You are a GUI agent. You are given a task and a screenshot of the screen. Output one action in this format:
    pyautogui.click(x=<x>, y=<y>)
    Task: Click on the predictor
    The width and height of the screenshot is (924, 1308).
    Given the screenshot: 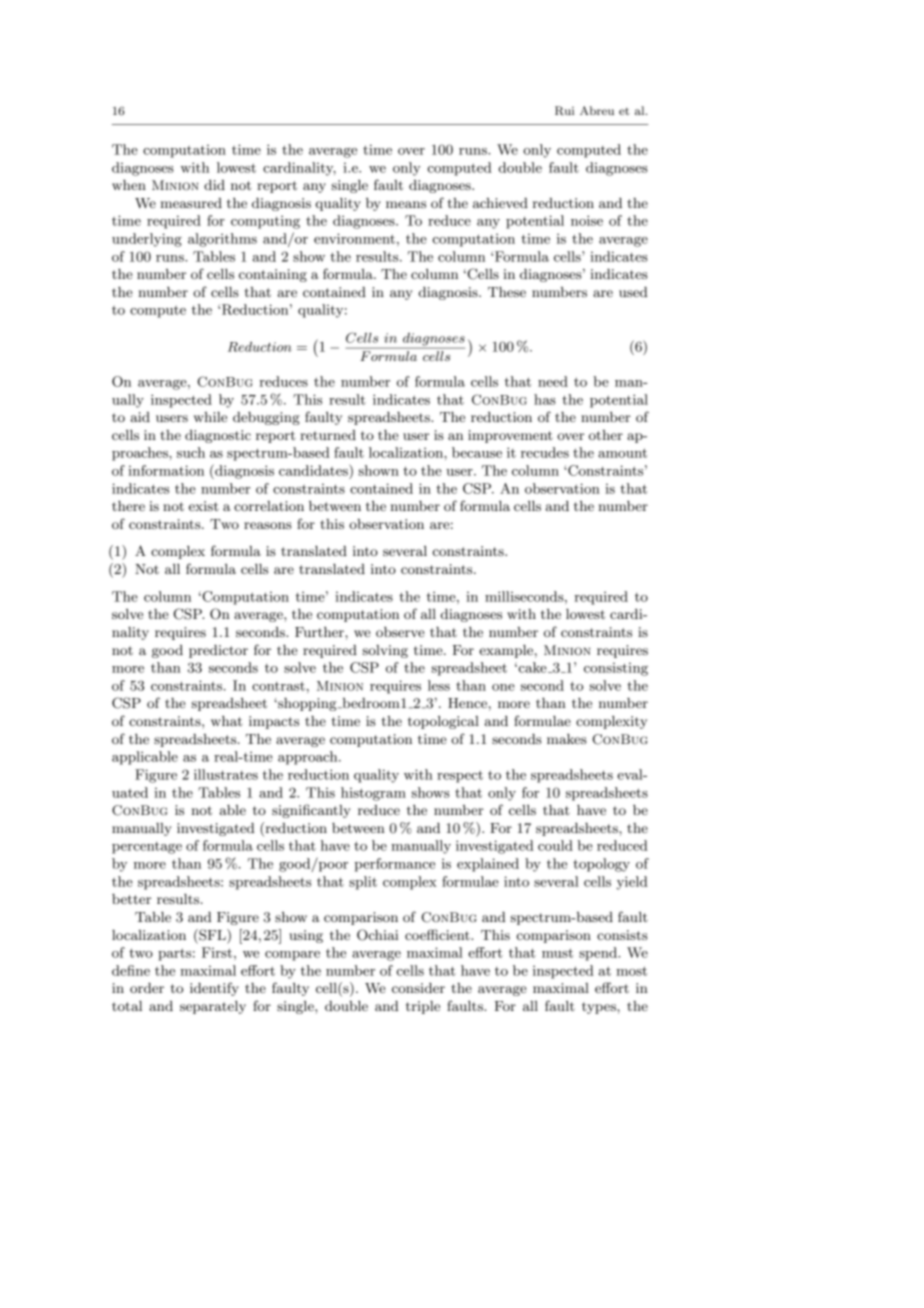 What is the action you would take?
    pyautogui.click(x=218, y=651)
